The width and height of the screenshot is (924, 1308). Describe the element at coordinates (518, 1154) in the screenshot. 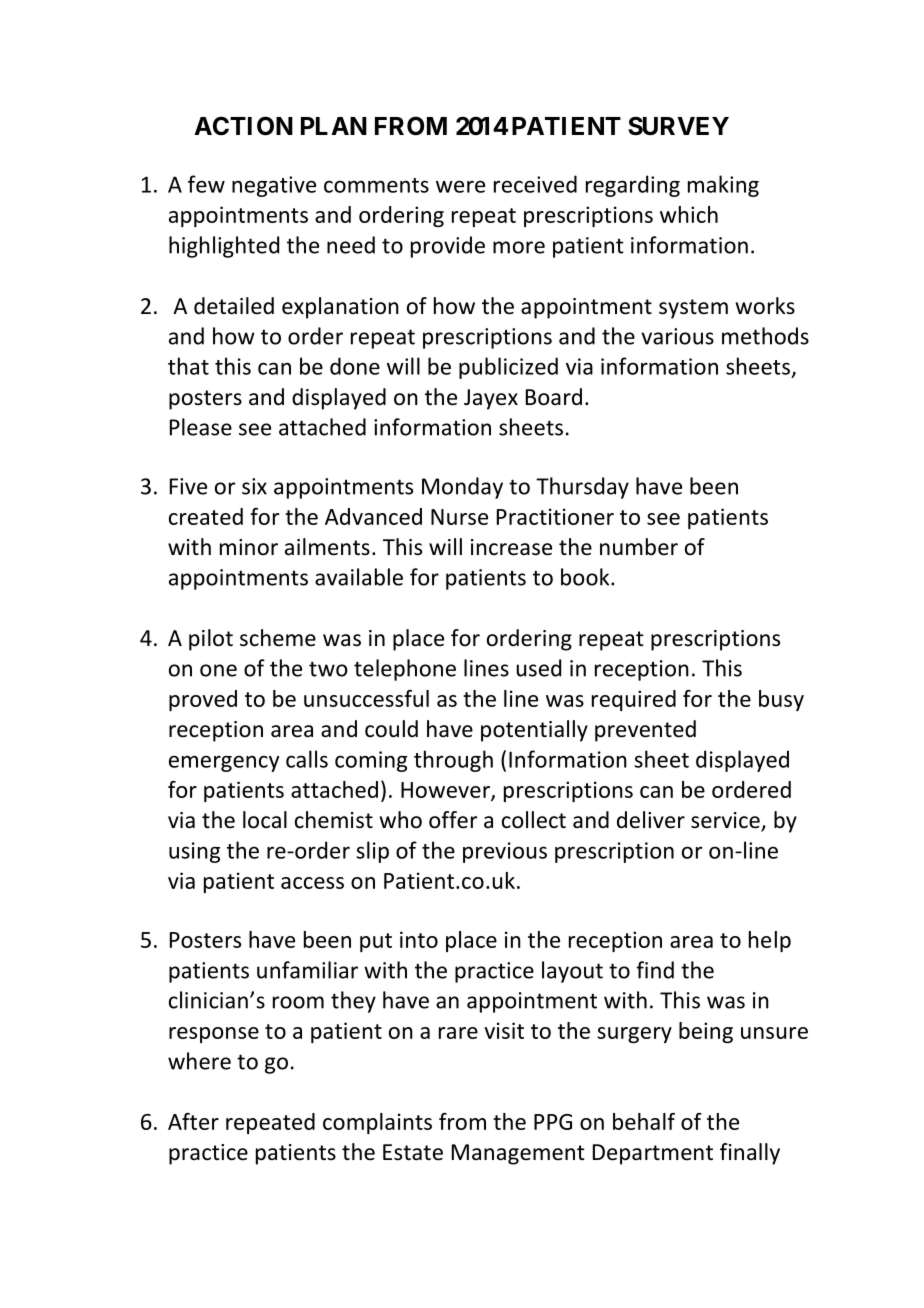

I see `Management` at that location.
